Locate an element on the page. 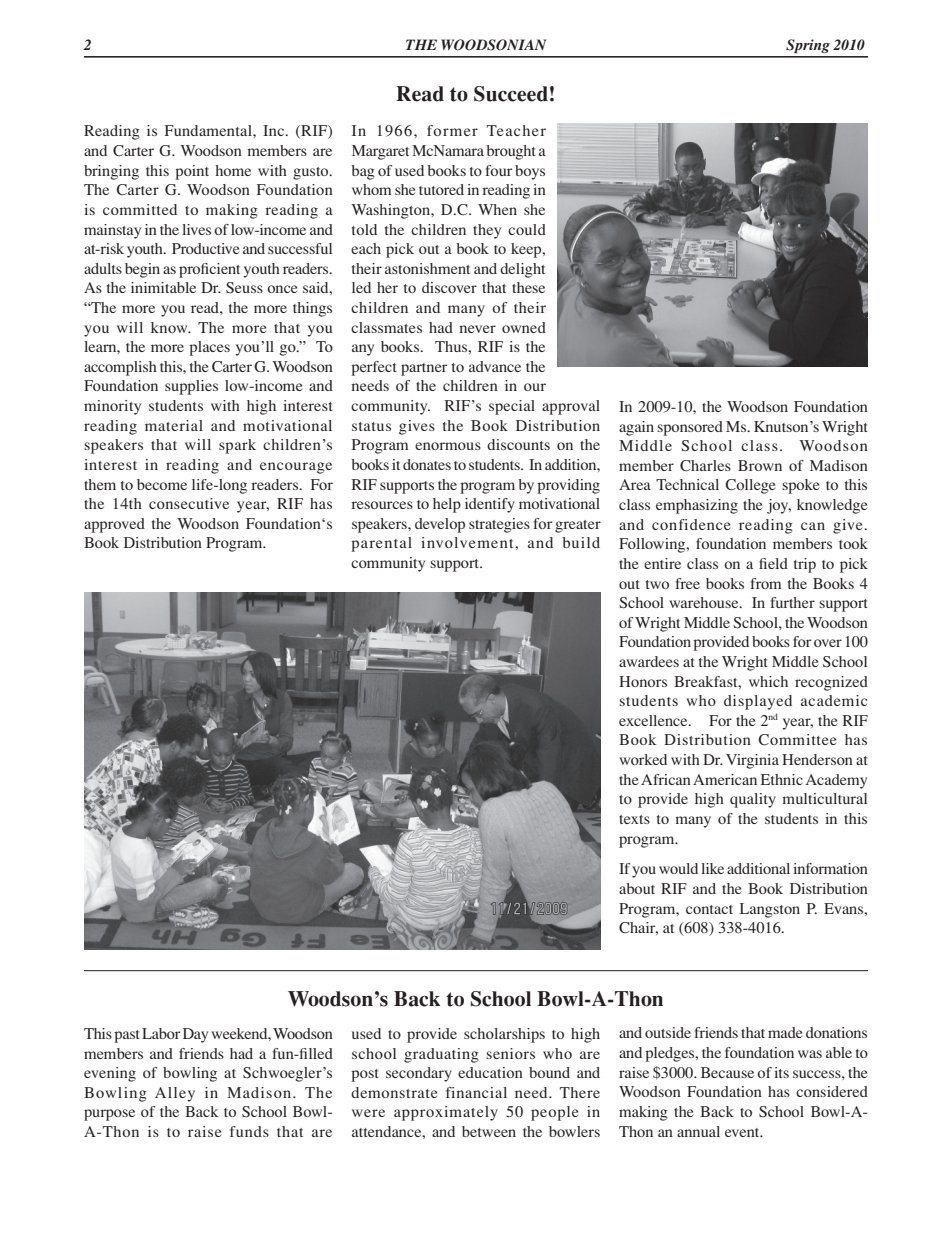  Succeed is located at coordinates (511, 94).
